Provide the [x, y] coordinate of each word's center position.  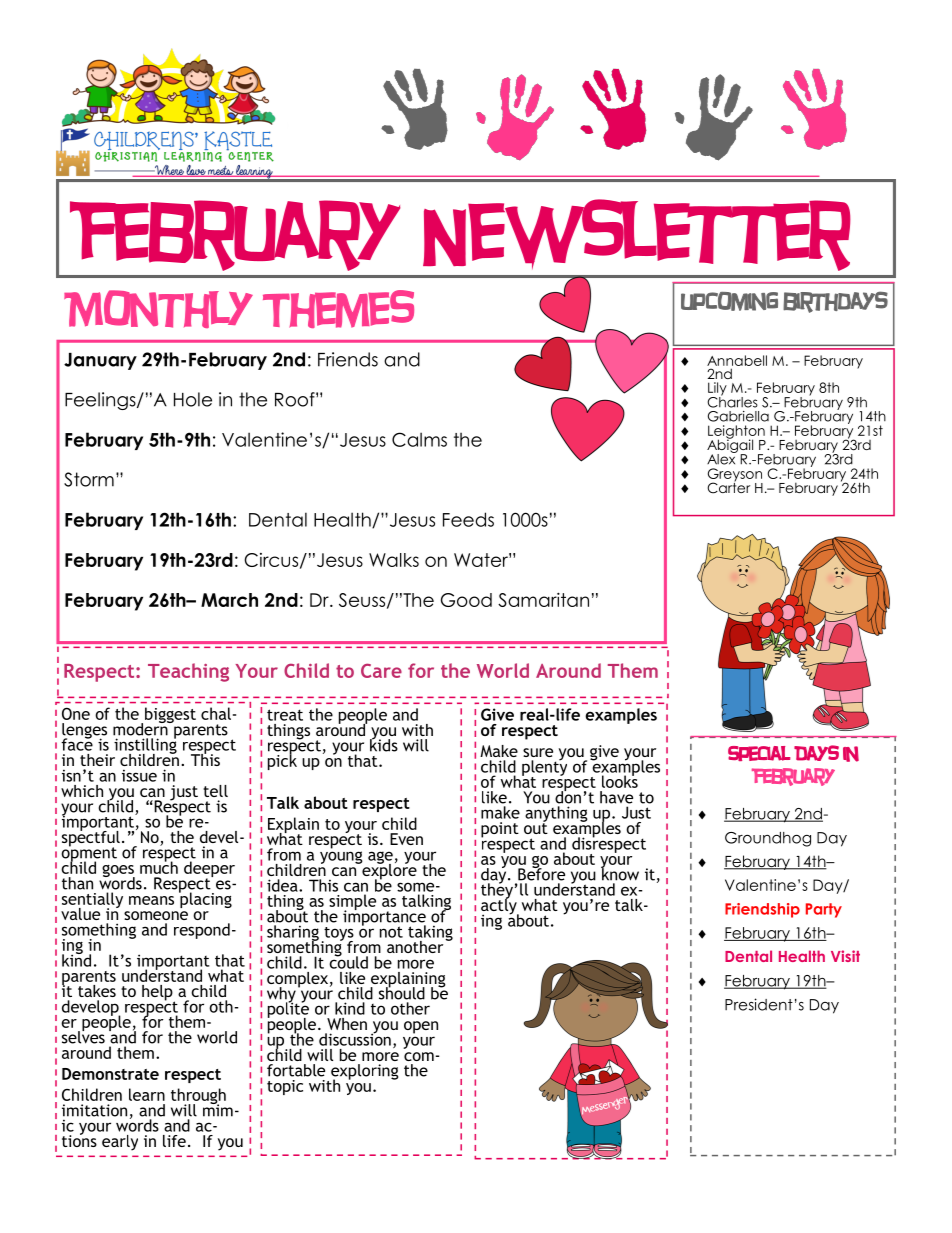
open [421, 1027]
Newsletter [637, 235]
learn [147, 1094]
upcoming [729, 301]
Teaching [188, 672]
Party [824, 910]
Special [759, 753]
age [380, 858]
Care [381, 670]
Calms [419, 439]
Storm [89, 479]
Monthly [158, 309]
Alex [722, 458]
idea [283, 885]
